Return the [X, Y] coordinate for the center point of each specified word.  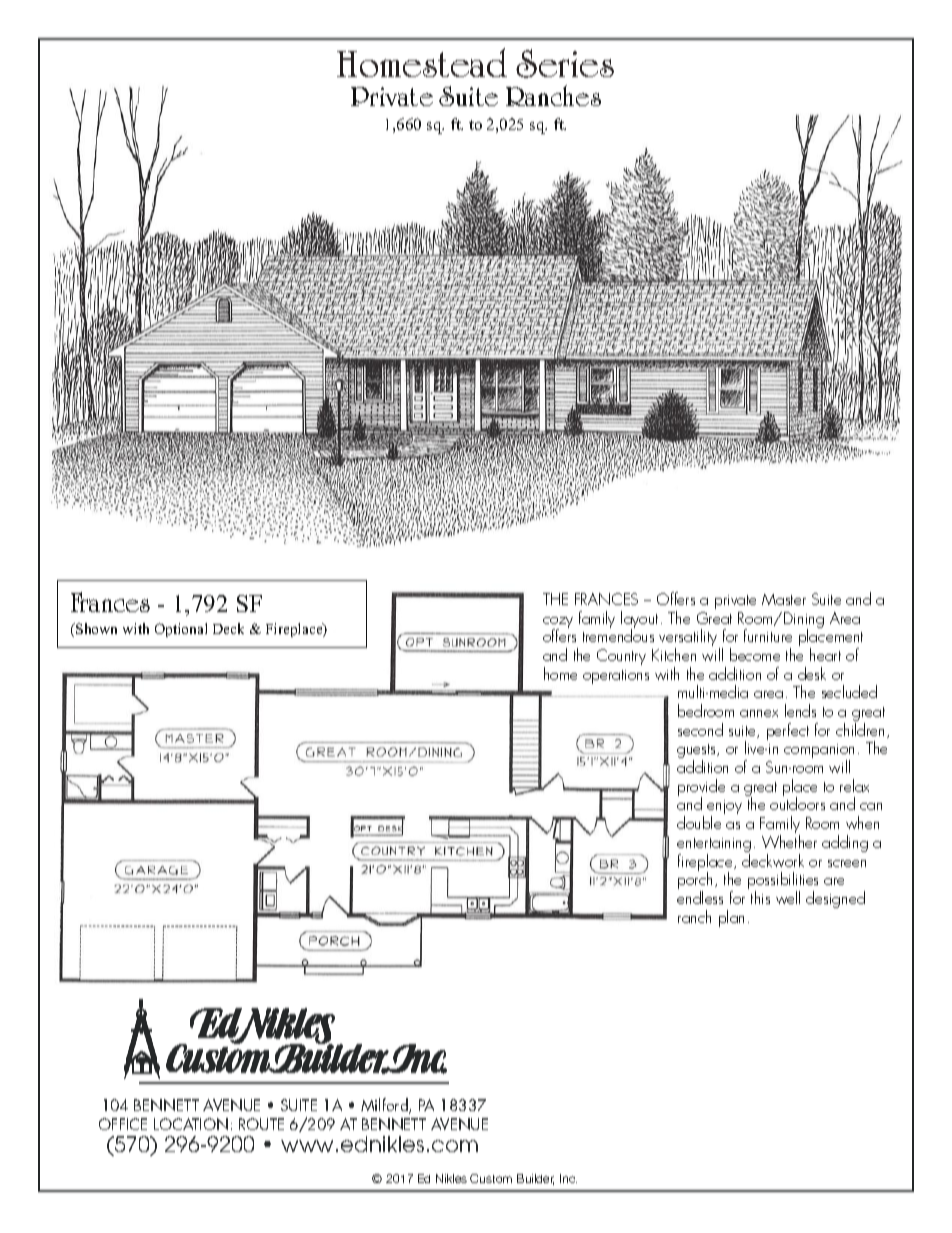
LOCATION [191, 1124]
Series [565, 63]
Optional [181, 630]
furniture [768, 635]
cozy [558, 624]
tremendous [618, 635]
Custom [491, 1178]
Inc [568, 1178]
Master [784, 599]
